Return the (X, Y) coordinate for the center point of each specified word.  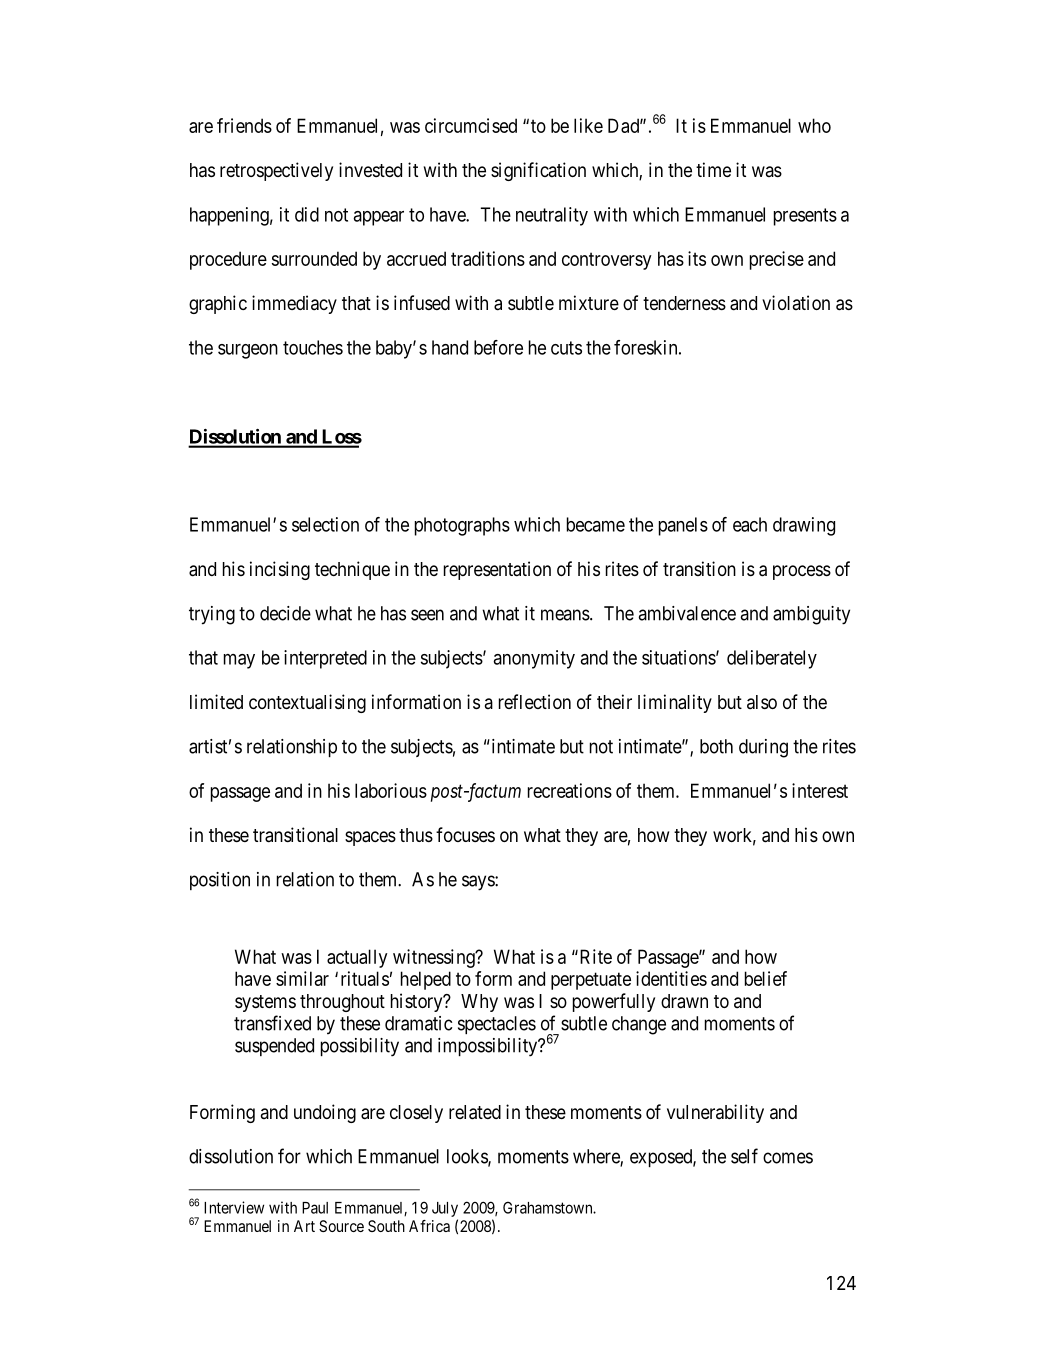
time (713, 169)
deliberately (772, 659)
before (498, 347)
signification (538, 171)
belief (766, 978)
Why (479, 1003)
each (750, 524)
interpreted (325, 659)
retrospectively (276, 171)
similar (302, 978)
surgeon (248, 351)
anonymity (534, 659)
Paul (315, 1208)
